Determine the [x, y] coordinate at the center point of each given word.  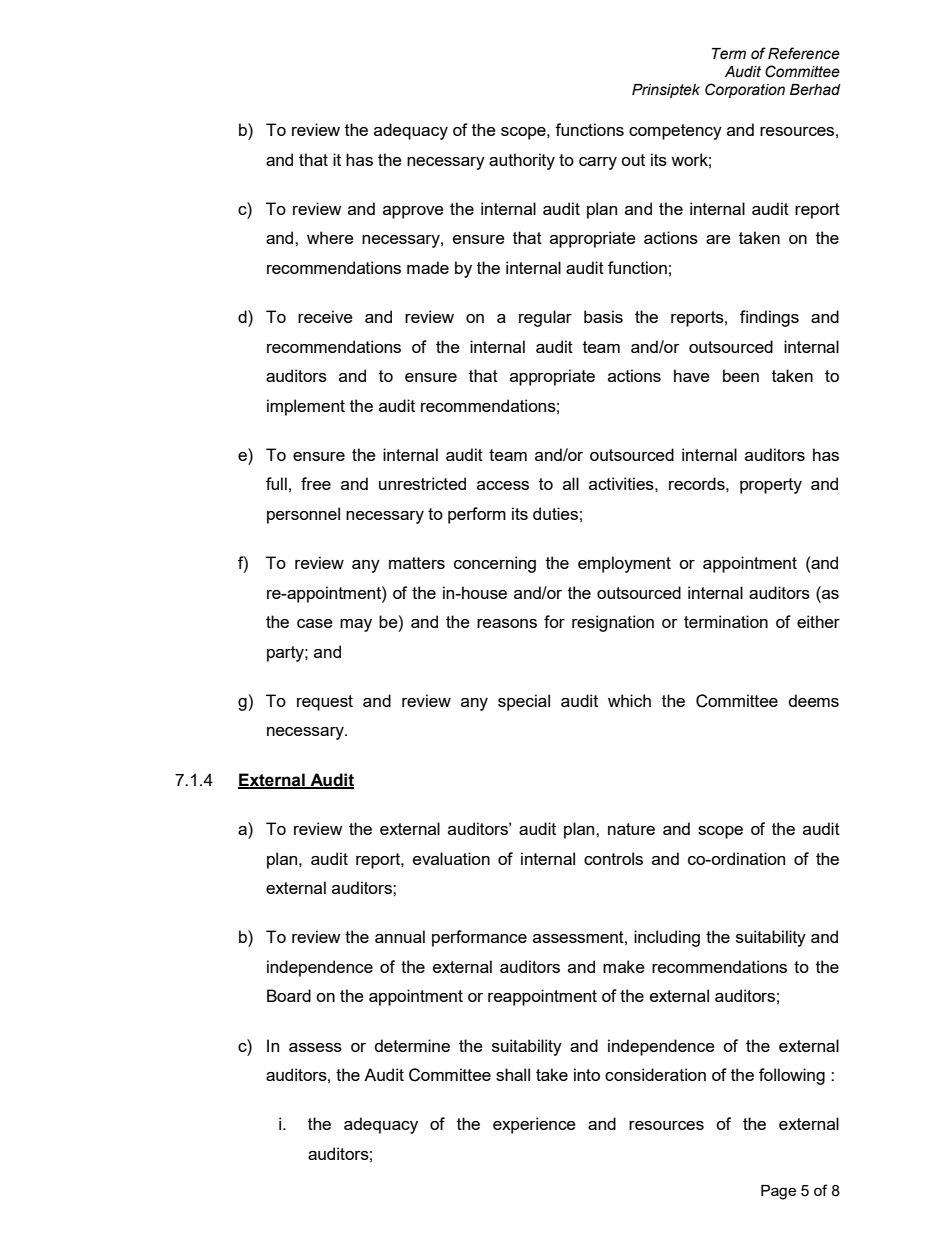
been [741, 375]
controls [613, 858]
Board [289, 995]
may [356, 625]
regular [545, 318]
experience [534, 1125]
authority [522, 161]
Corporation [745, 90]
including [667, 938]
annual [400, 936]
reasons [507, 623]
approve [413, 212]
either [818, 621]
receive [325, 316]
